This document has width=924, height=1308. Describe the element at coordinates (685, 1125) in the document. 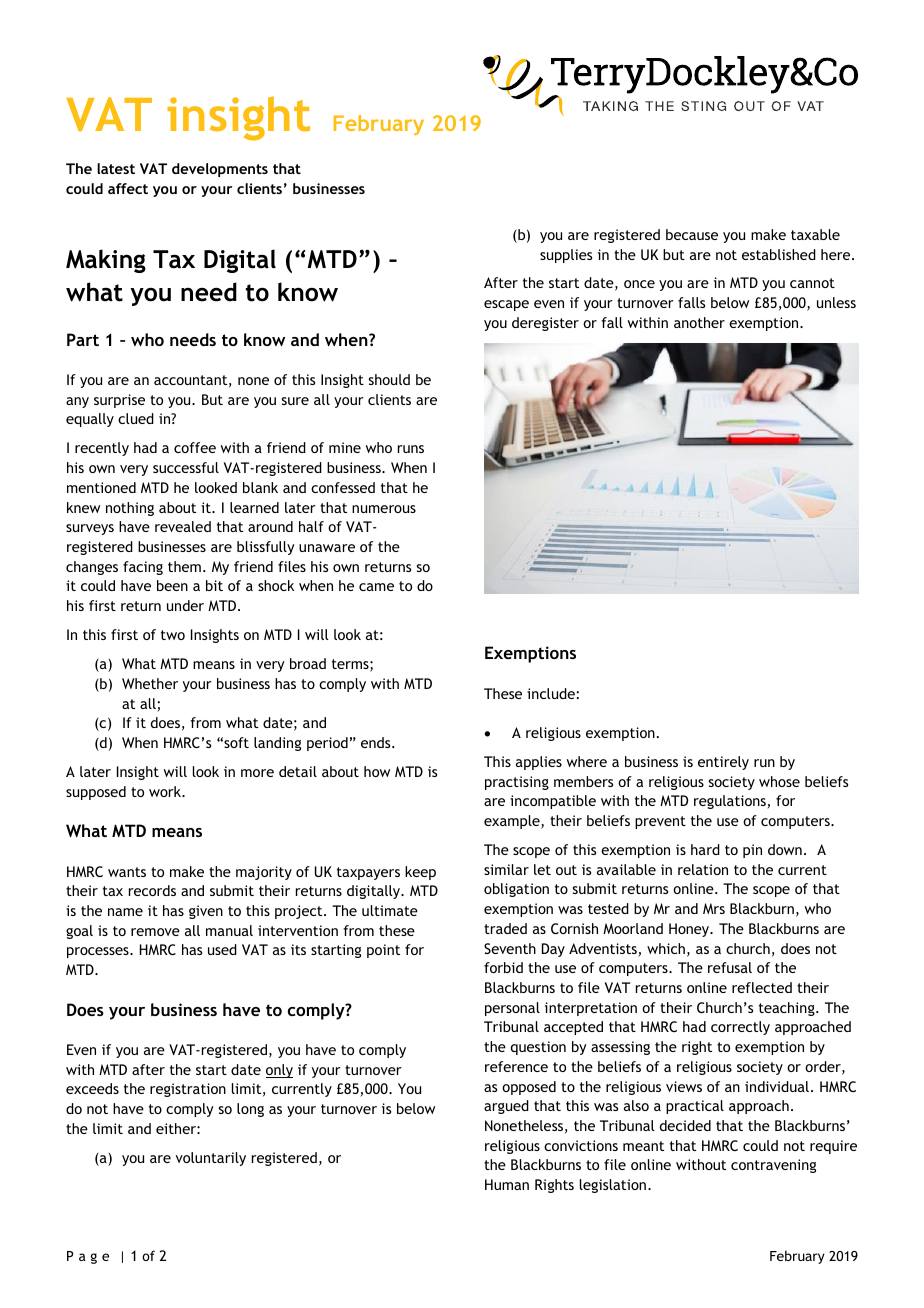

I see `decided` at that location.
